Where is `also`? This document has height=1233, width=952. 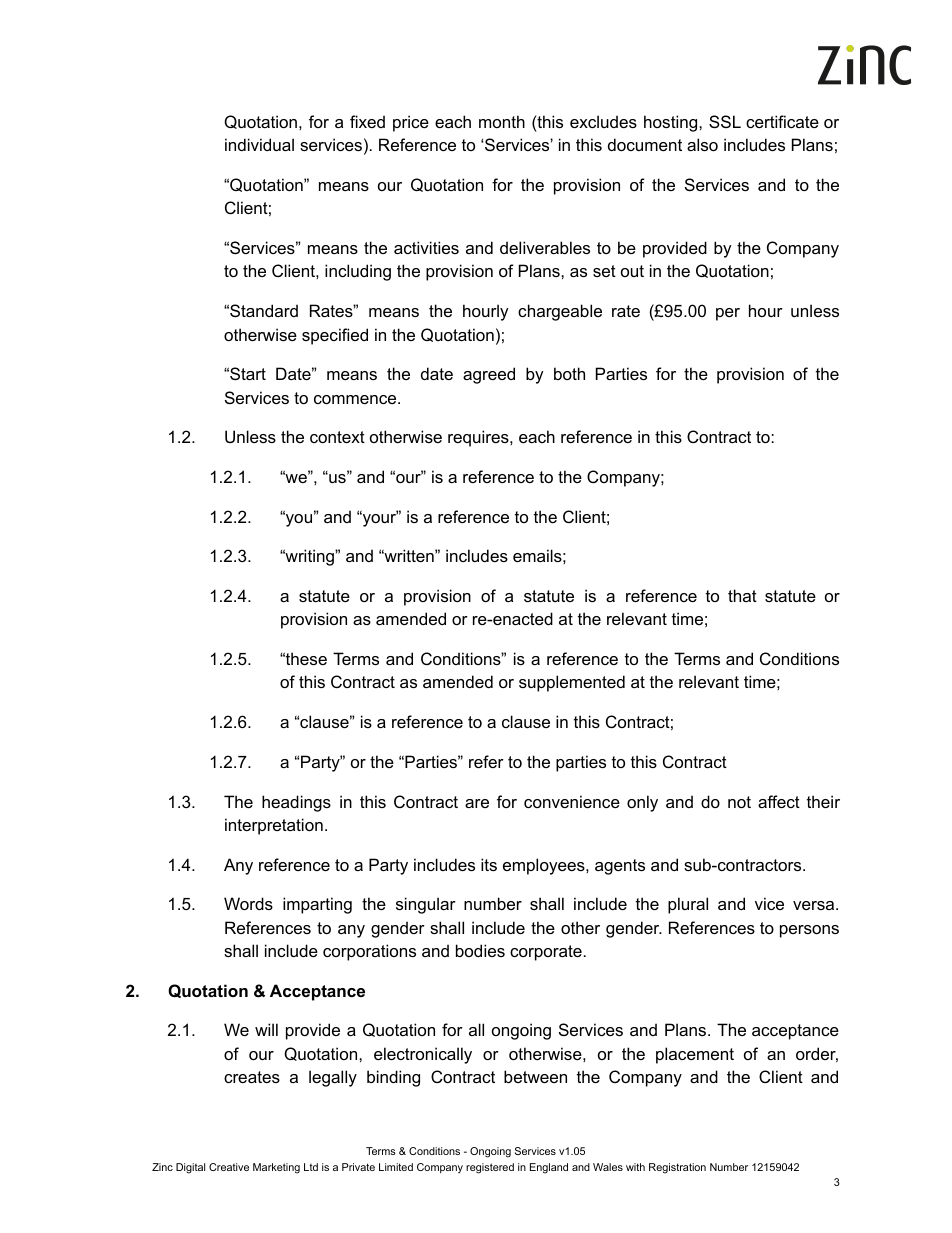
also is located at coordinates (702, 144).
